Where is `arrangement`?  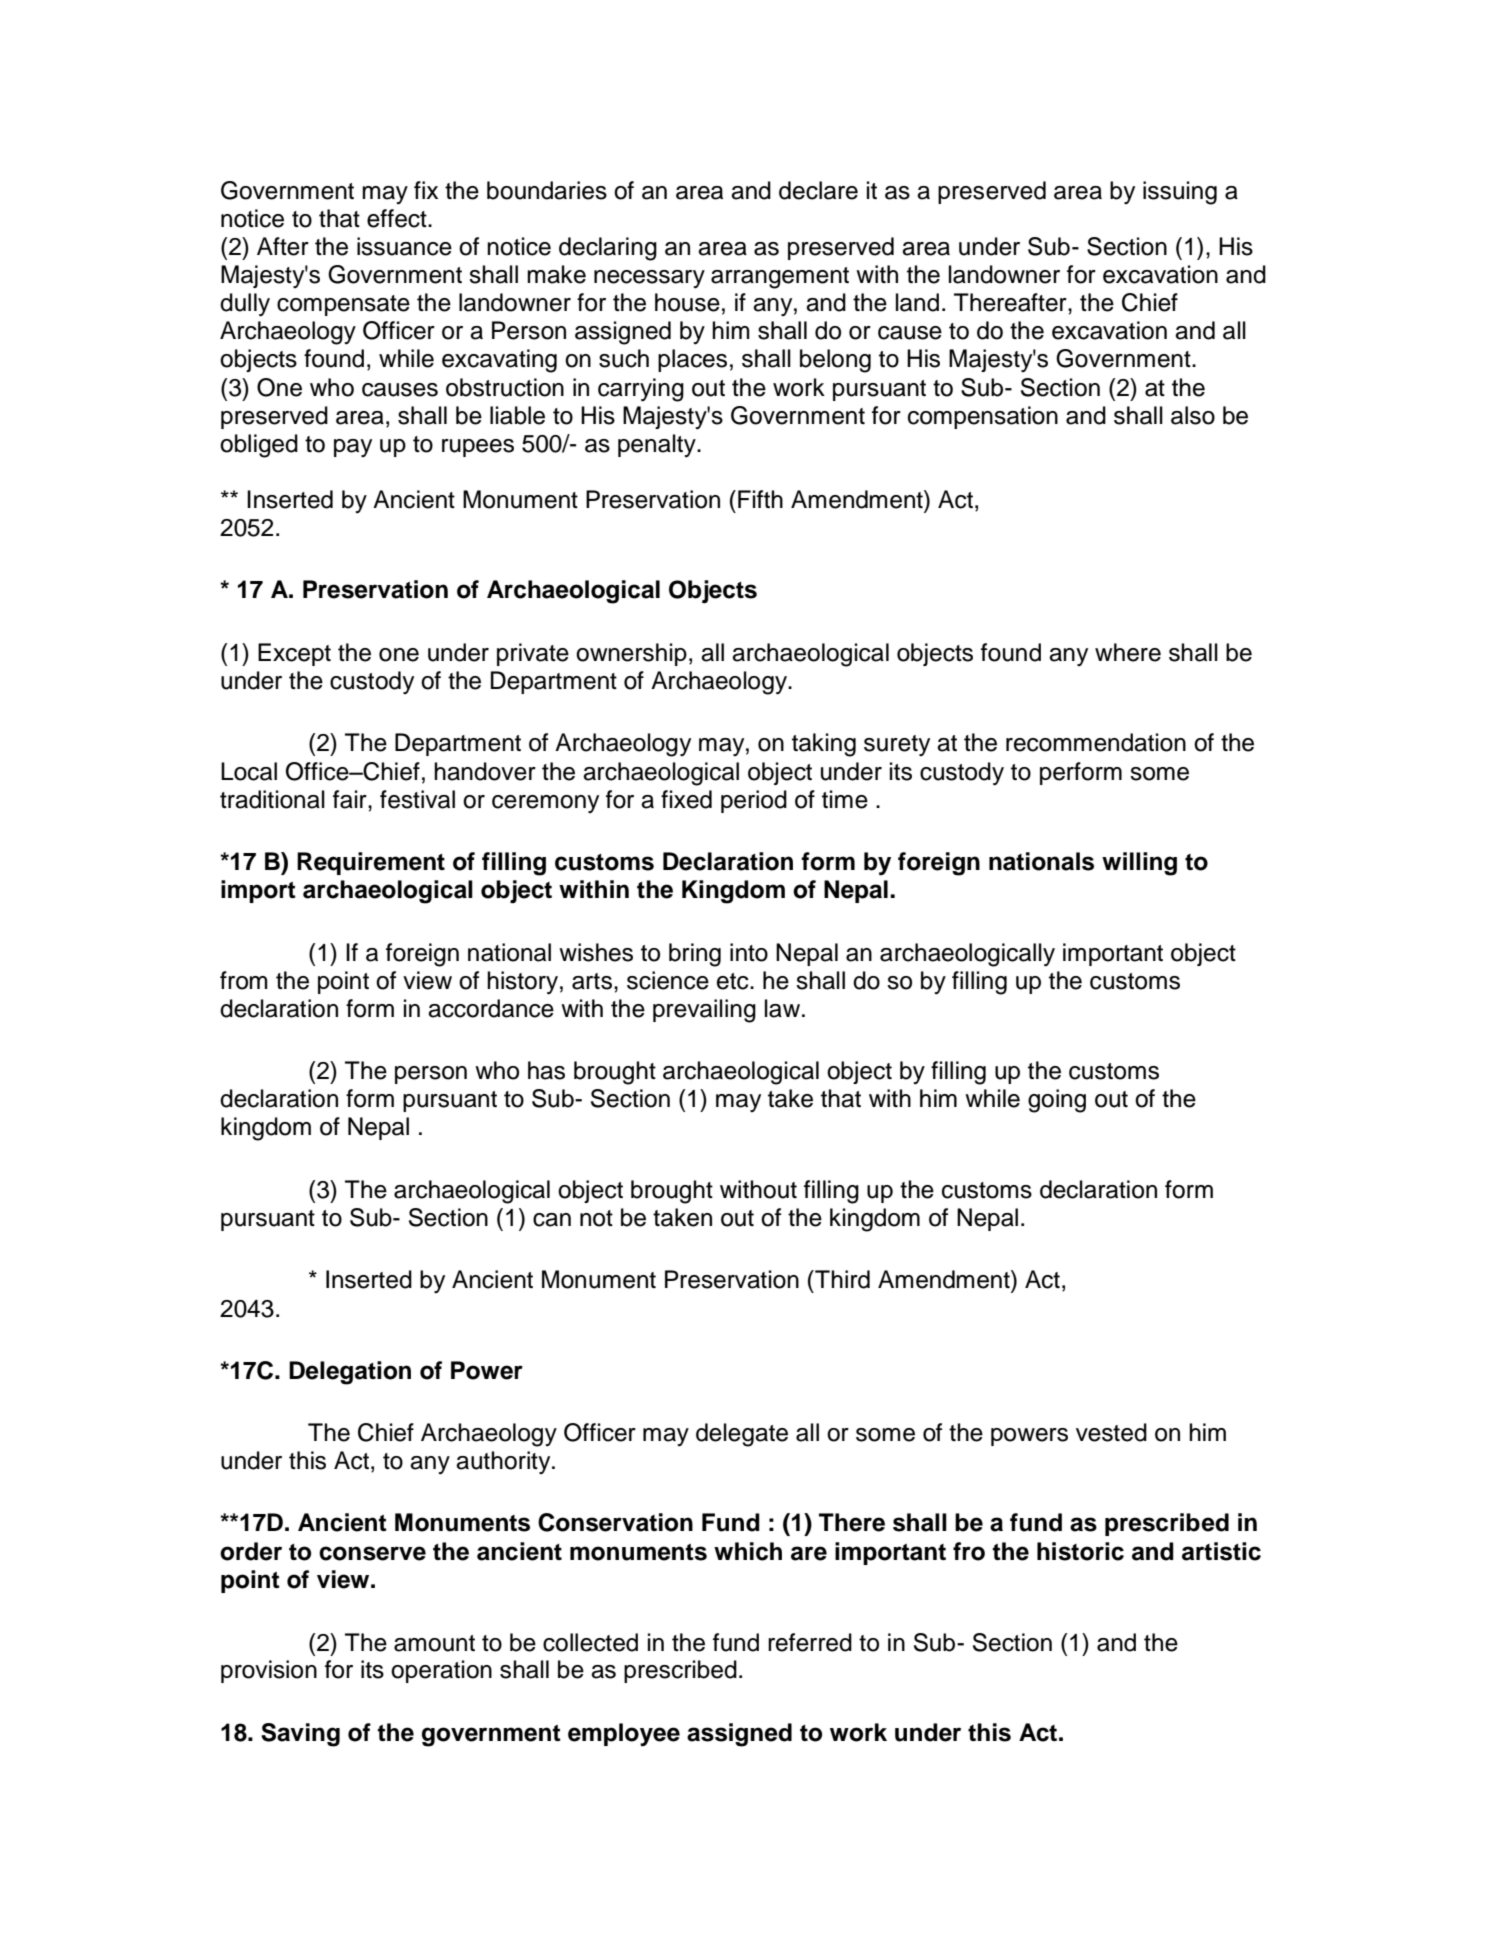
arrangement is located at coordinates (780, 278).
